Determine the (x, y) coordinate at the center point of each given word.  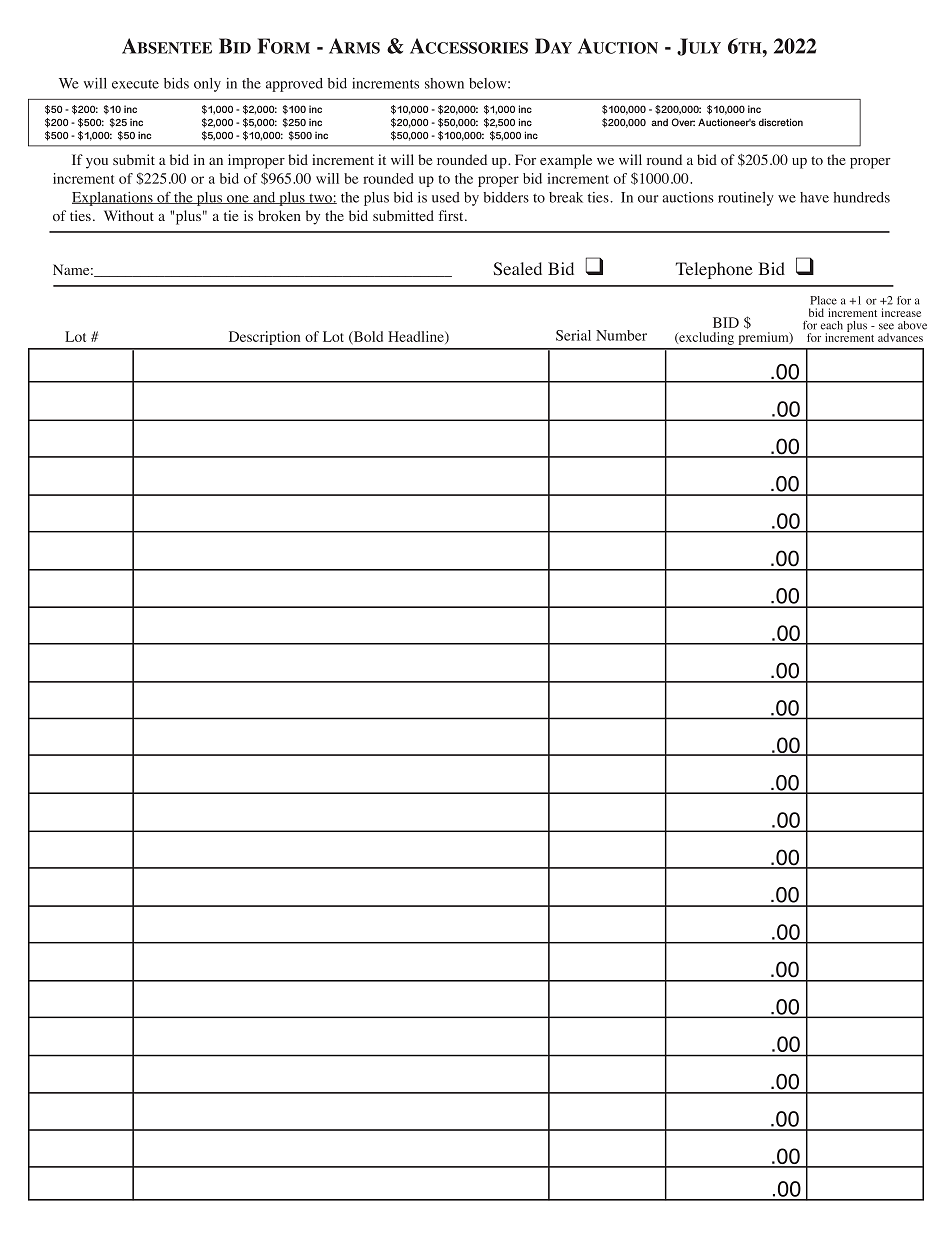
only (207, 85)
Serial (573, 335)
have (814, 197)
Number (621, 335)
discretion (781, 122)
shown (444, 83)
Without (129, 215)
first (452, 215)
